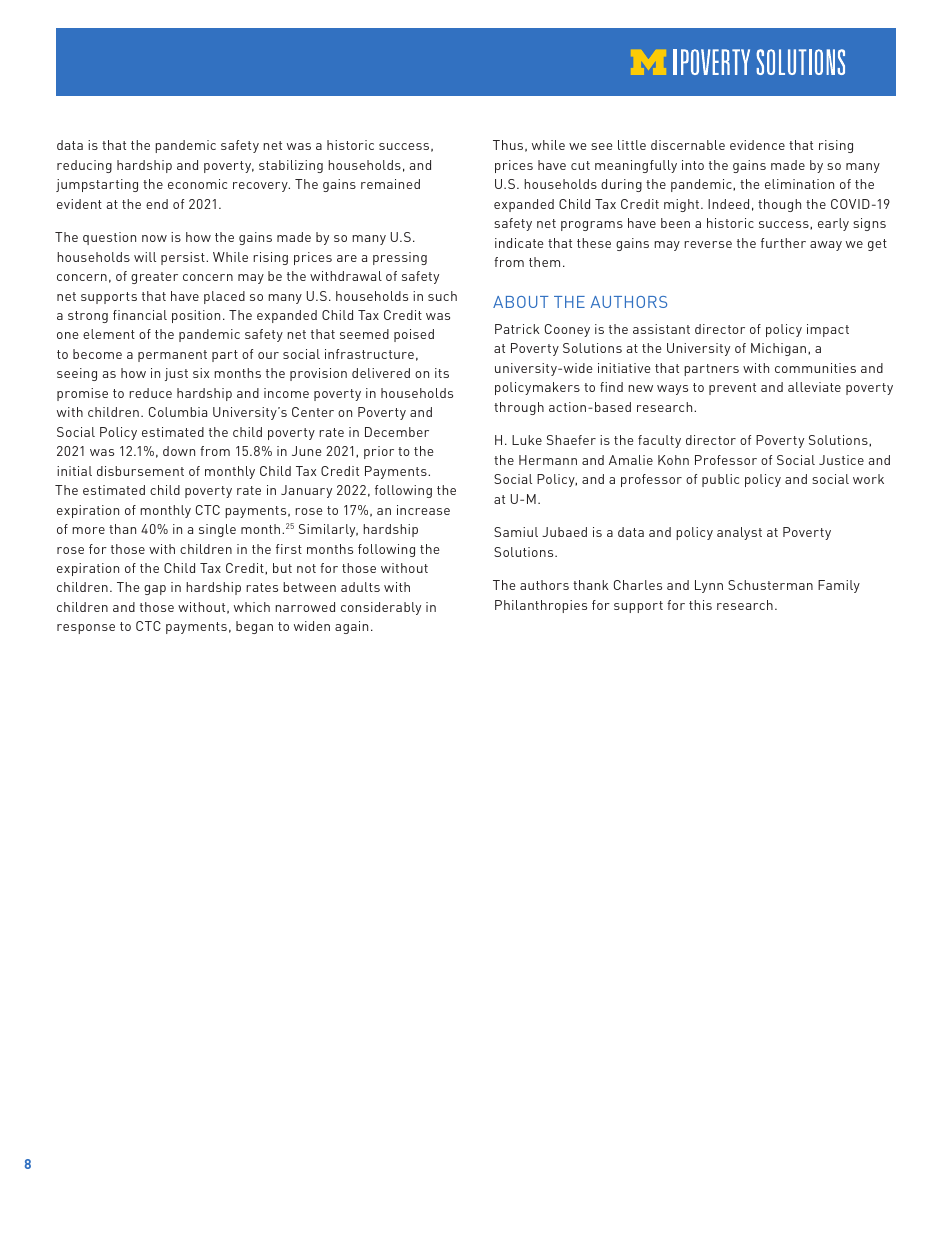 Image resolution: width=952 pixels, height=1233 pixels. I want to click on economic, so click(197, 184).
